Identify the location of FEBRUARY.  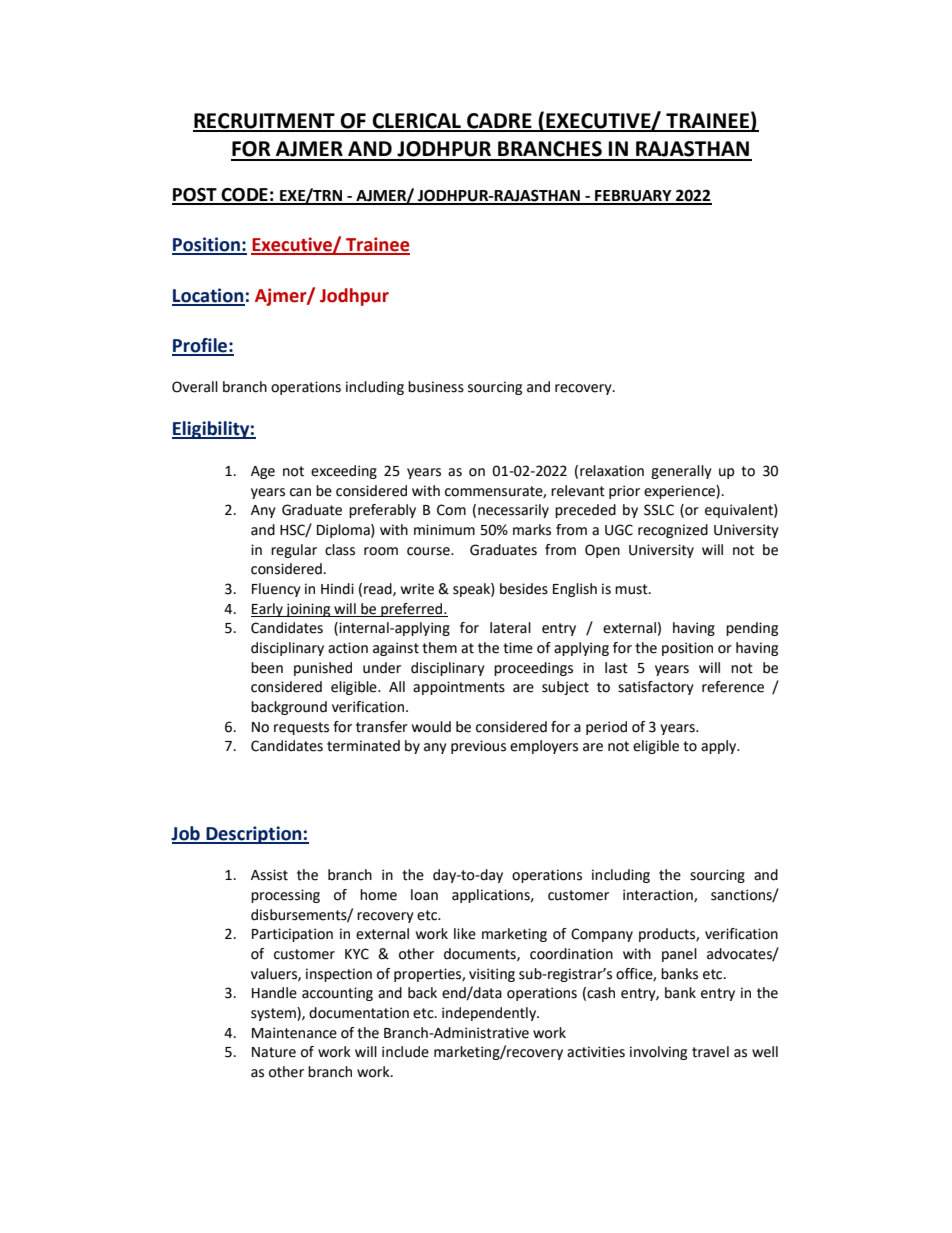
(633, 197).
